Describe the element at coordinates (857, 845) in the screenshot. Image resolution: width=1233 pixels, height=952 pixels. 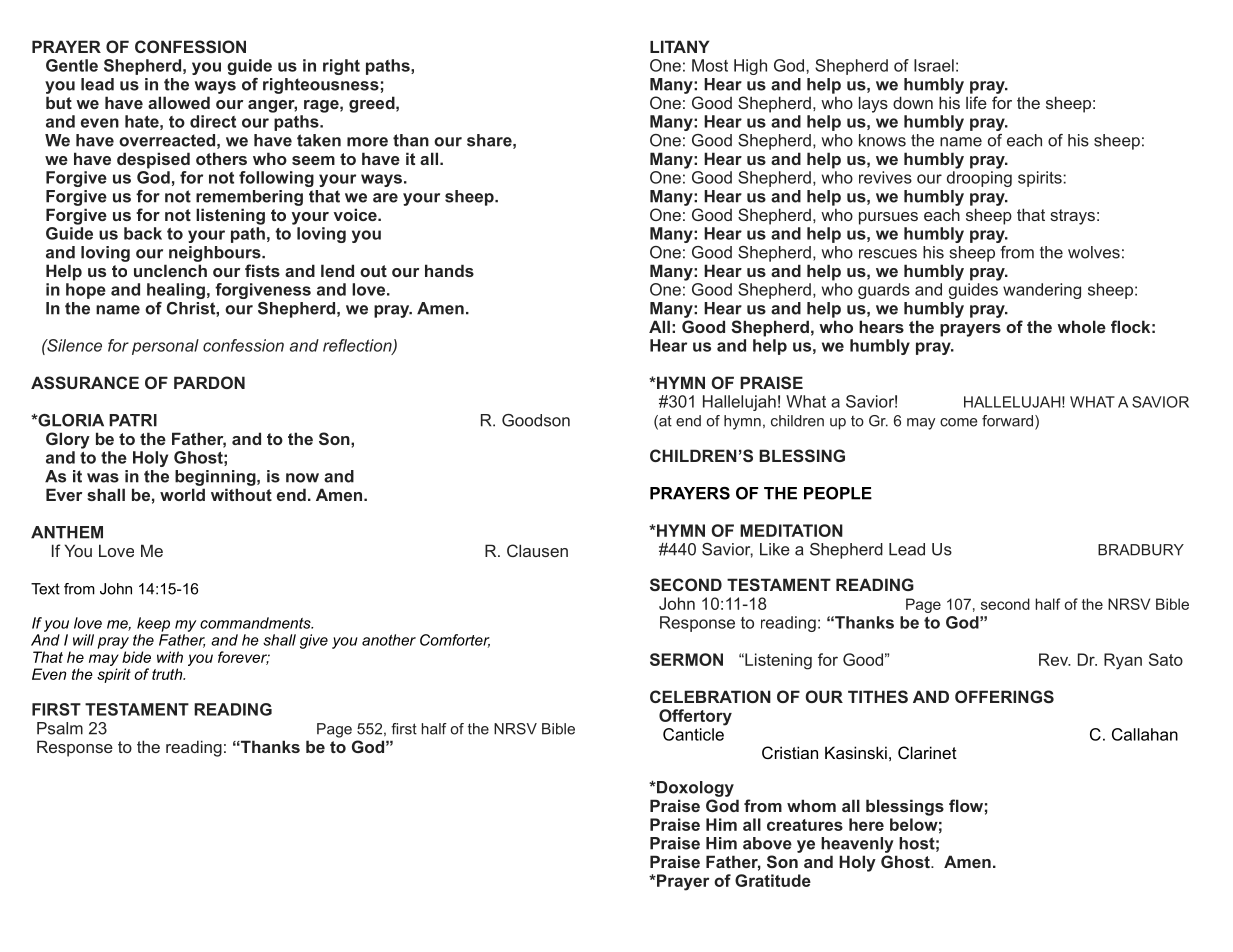
I see `heavenly` at that location.
